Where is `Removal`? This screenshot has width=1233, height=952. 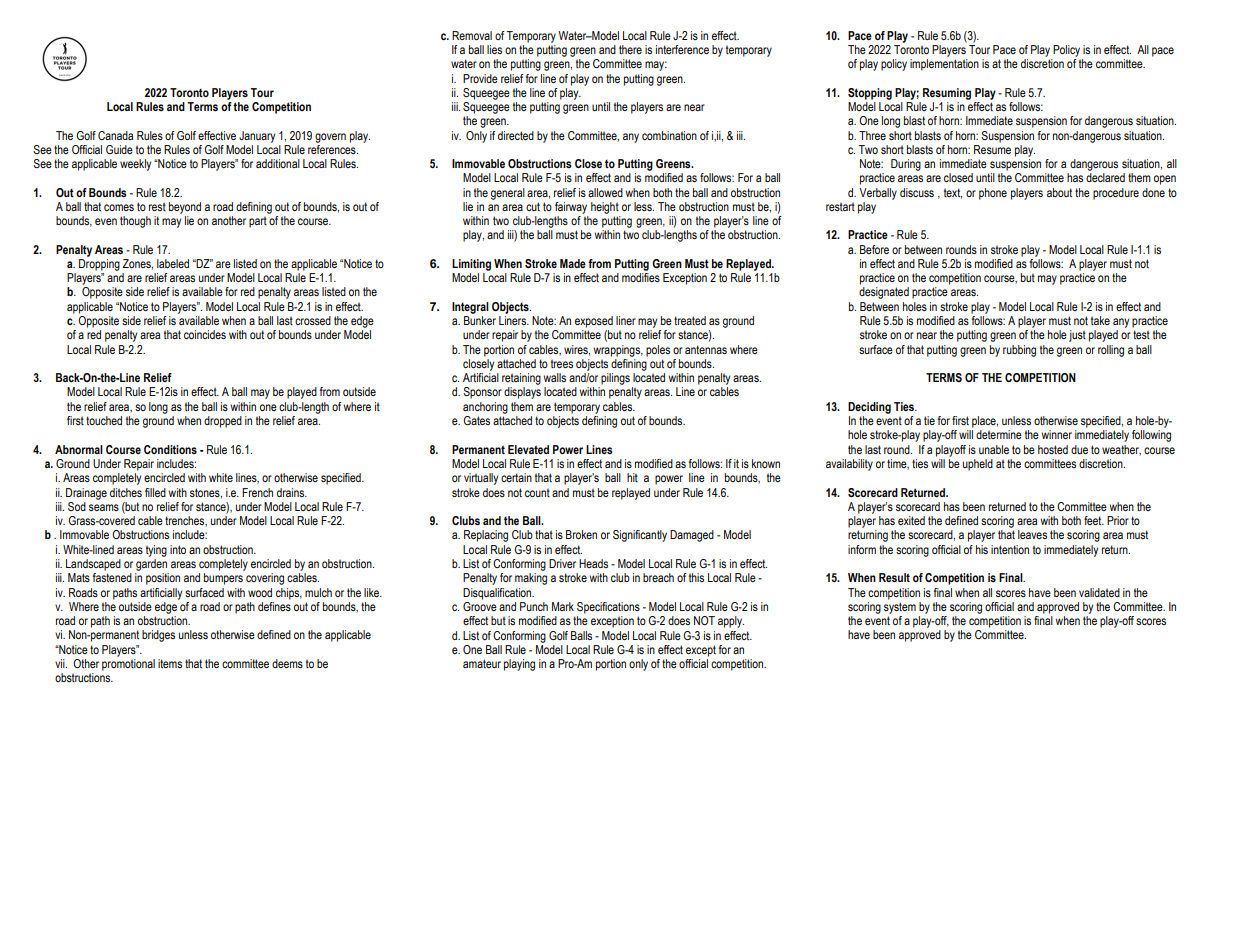 Removal is located at coordinates (472, 35).
